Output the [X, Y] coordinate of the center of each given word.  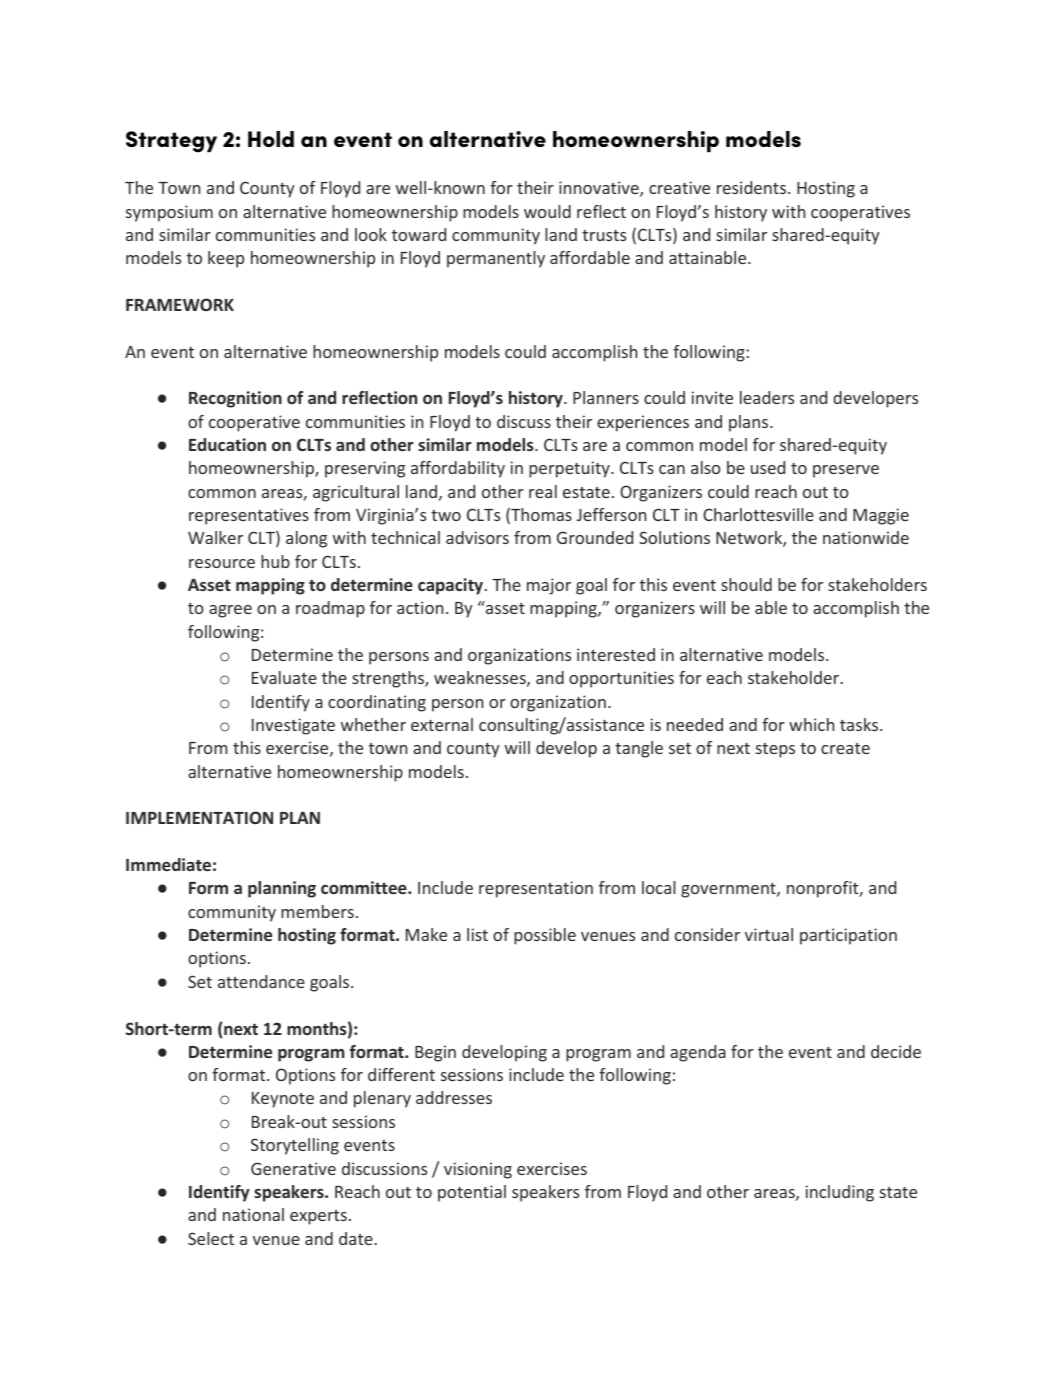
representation [536, 889]
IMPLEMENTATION [199, 817]
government [729, 890]
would [547, 211]
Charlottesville [758, 514]
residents [753, 187]
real [543, 491]
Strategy [171, 142]
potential [472, 1193]
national [253, 1214]
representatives [249, 516]
